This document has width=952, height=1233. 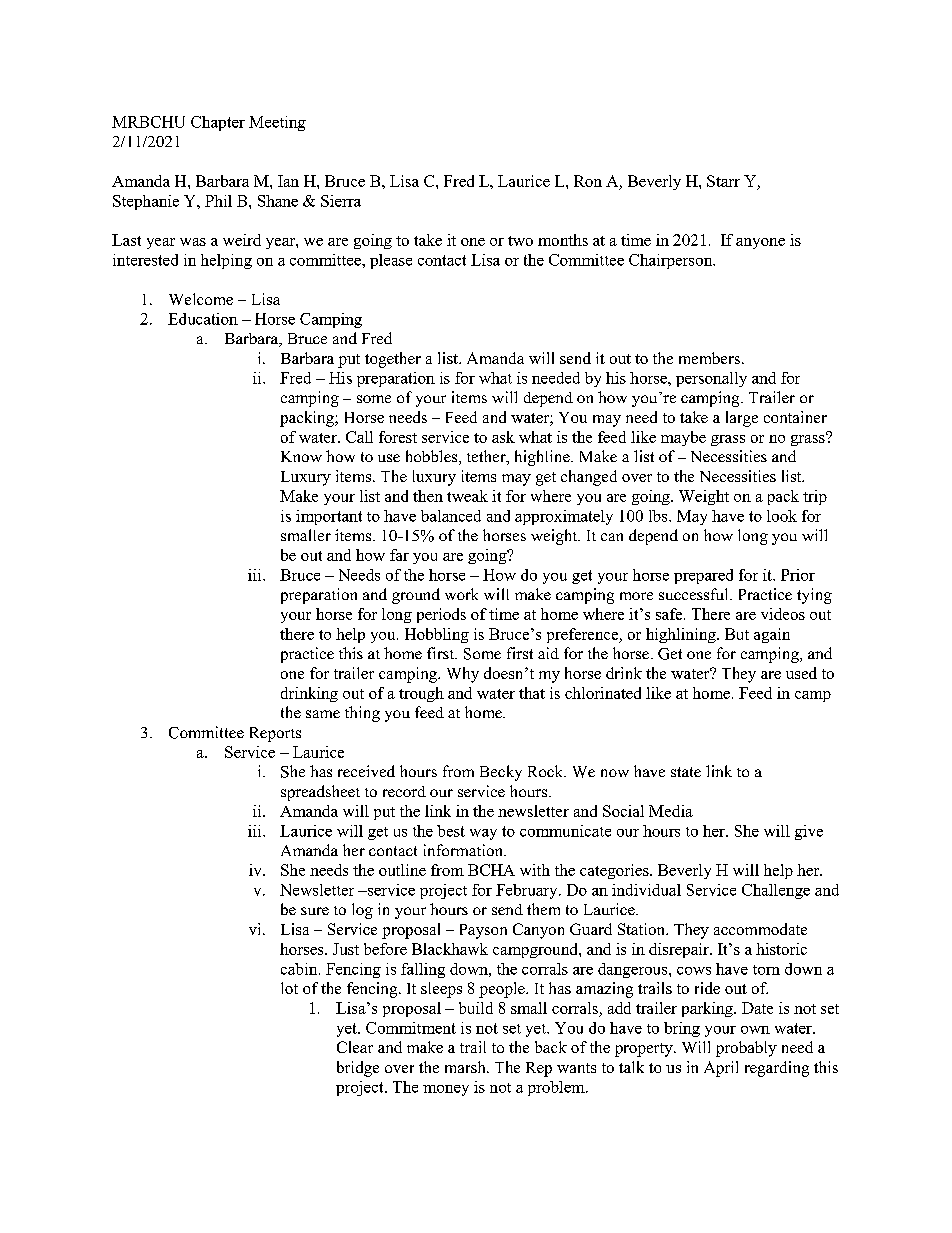 I want to click on Media, so click(x=671, y=811).
